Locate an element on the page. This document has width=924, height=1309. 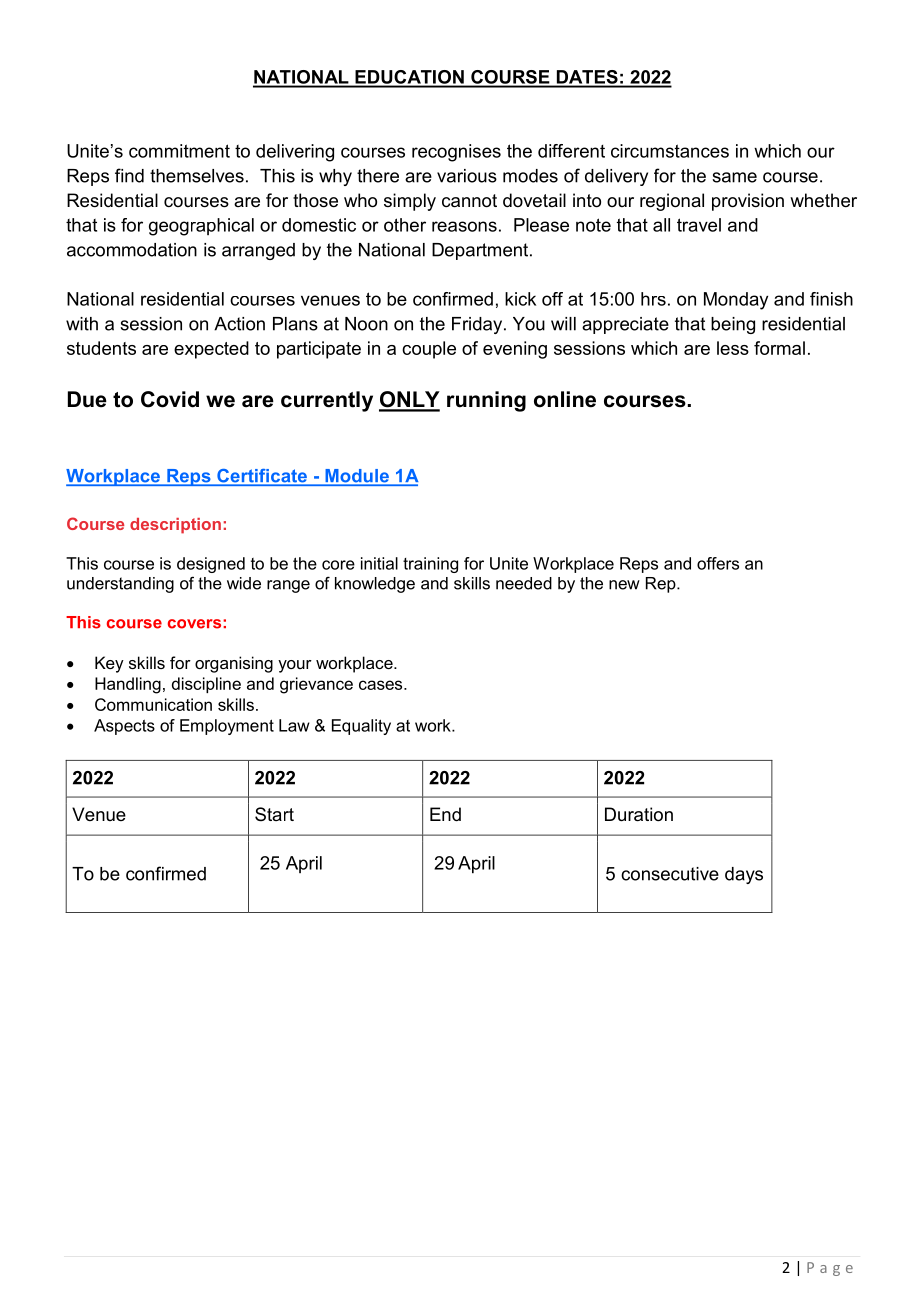
Communication is located at coordinates (153, 704).
